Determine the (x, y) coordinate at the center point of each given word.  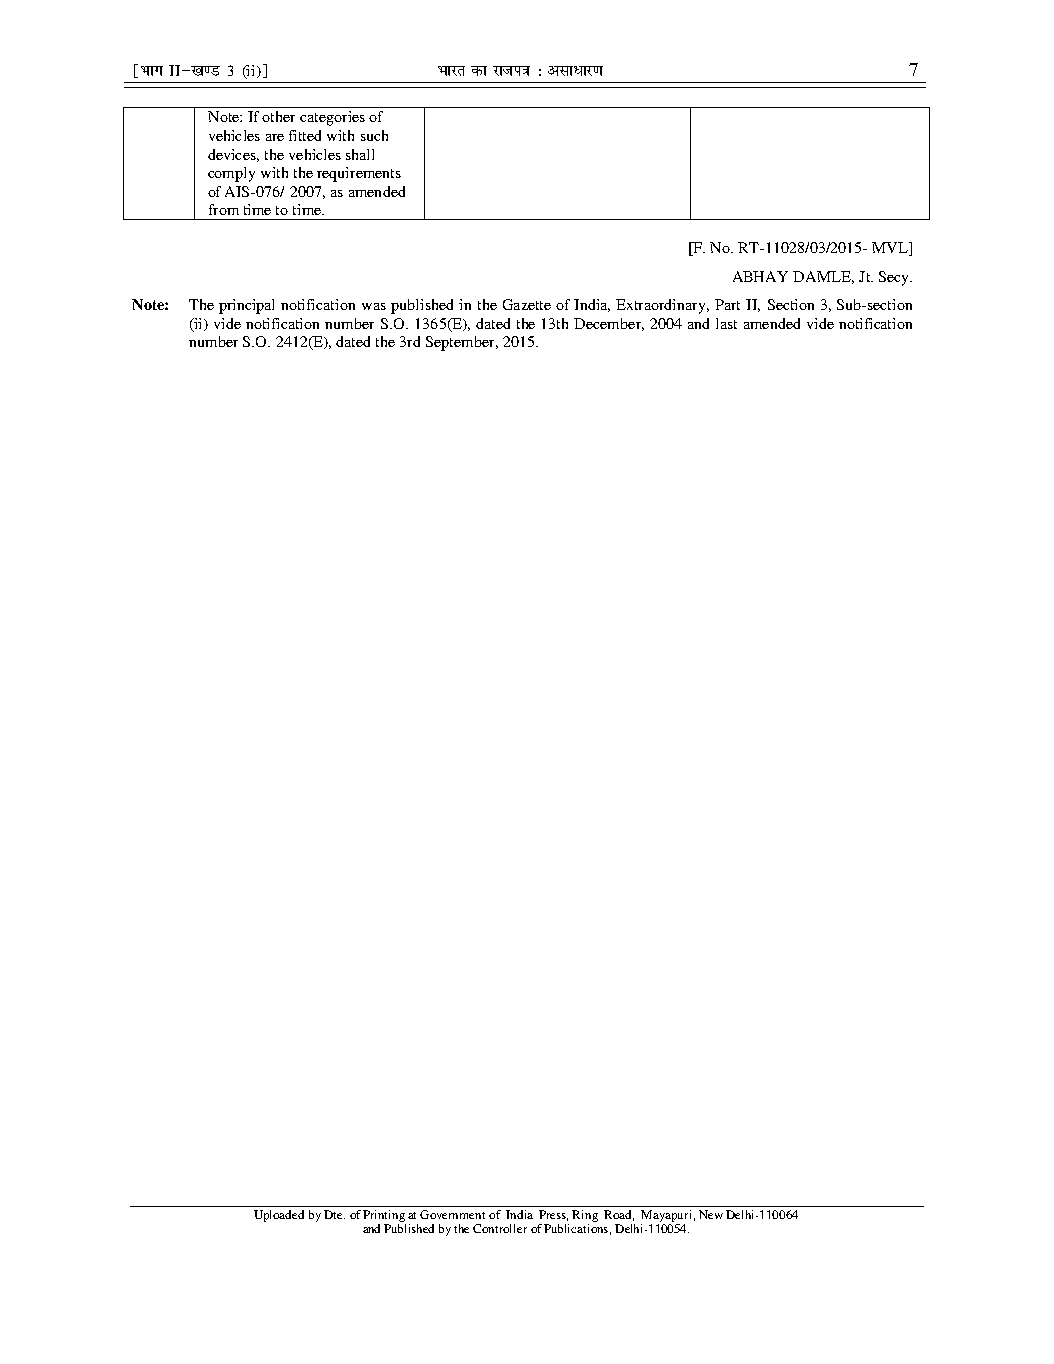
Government (452, 1214)
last (726, 323)
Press (553, 1215)
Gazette (527, 304)
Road (619, 1215)
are (275, 137)
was (374, 306)
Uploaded (279, 1216)
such (374, 135)
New (711, 1214)
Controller (500, 1228)
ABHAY (760, 276)
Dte (334, 1214)
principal (246, 306)
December (609, 324)
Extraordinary (662, 306)
